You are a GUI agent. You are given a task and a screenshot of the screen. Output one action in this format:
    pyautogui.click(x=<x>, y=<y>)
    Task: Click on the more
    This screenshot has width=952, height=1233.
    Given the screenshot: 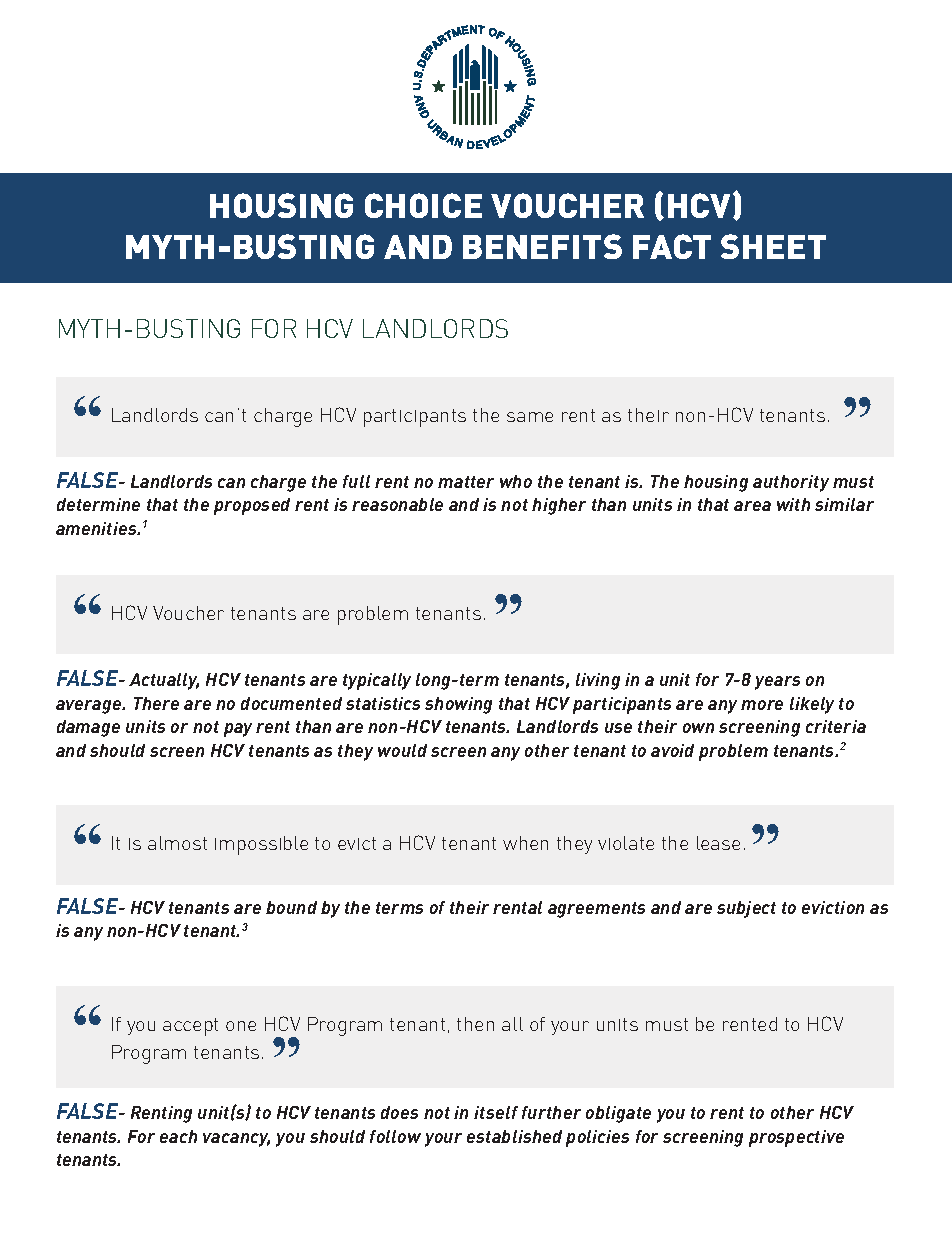 What is the action you would take?
    pyautogui.click(x=762, y=705)
